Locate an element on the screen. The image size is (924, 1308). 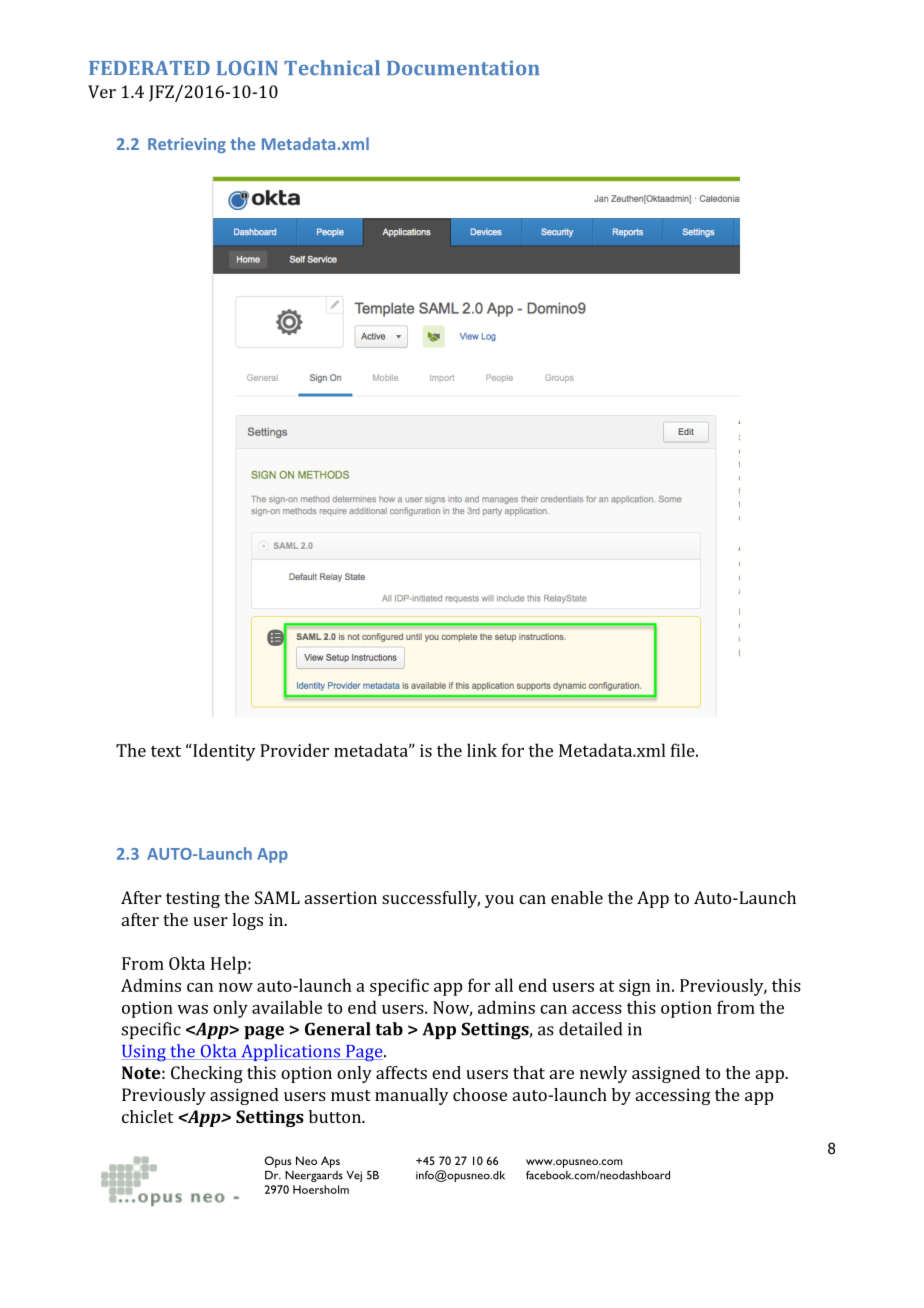
assertion is located at coordinates (341, 897).
